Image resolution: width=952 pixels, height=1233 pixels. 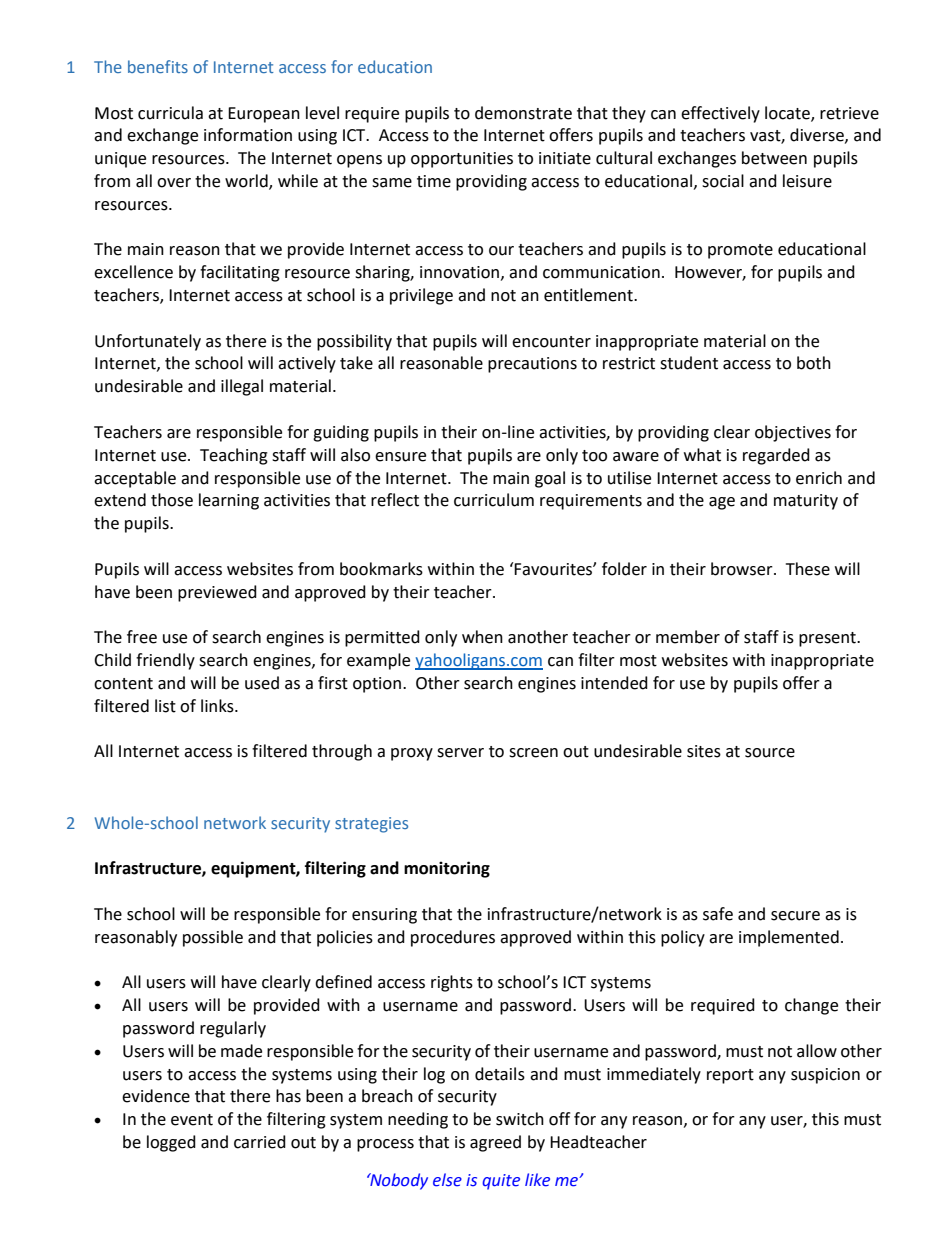 I want to click on demonstrate, so click(x=523, y=113).
